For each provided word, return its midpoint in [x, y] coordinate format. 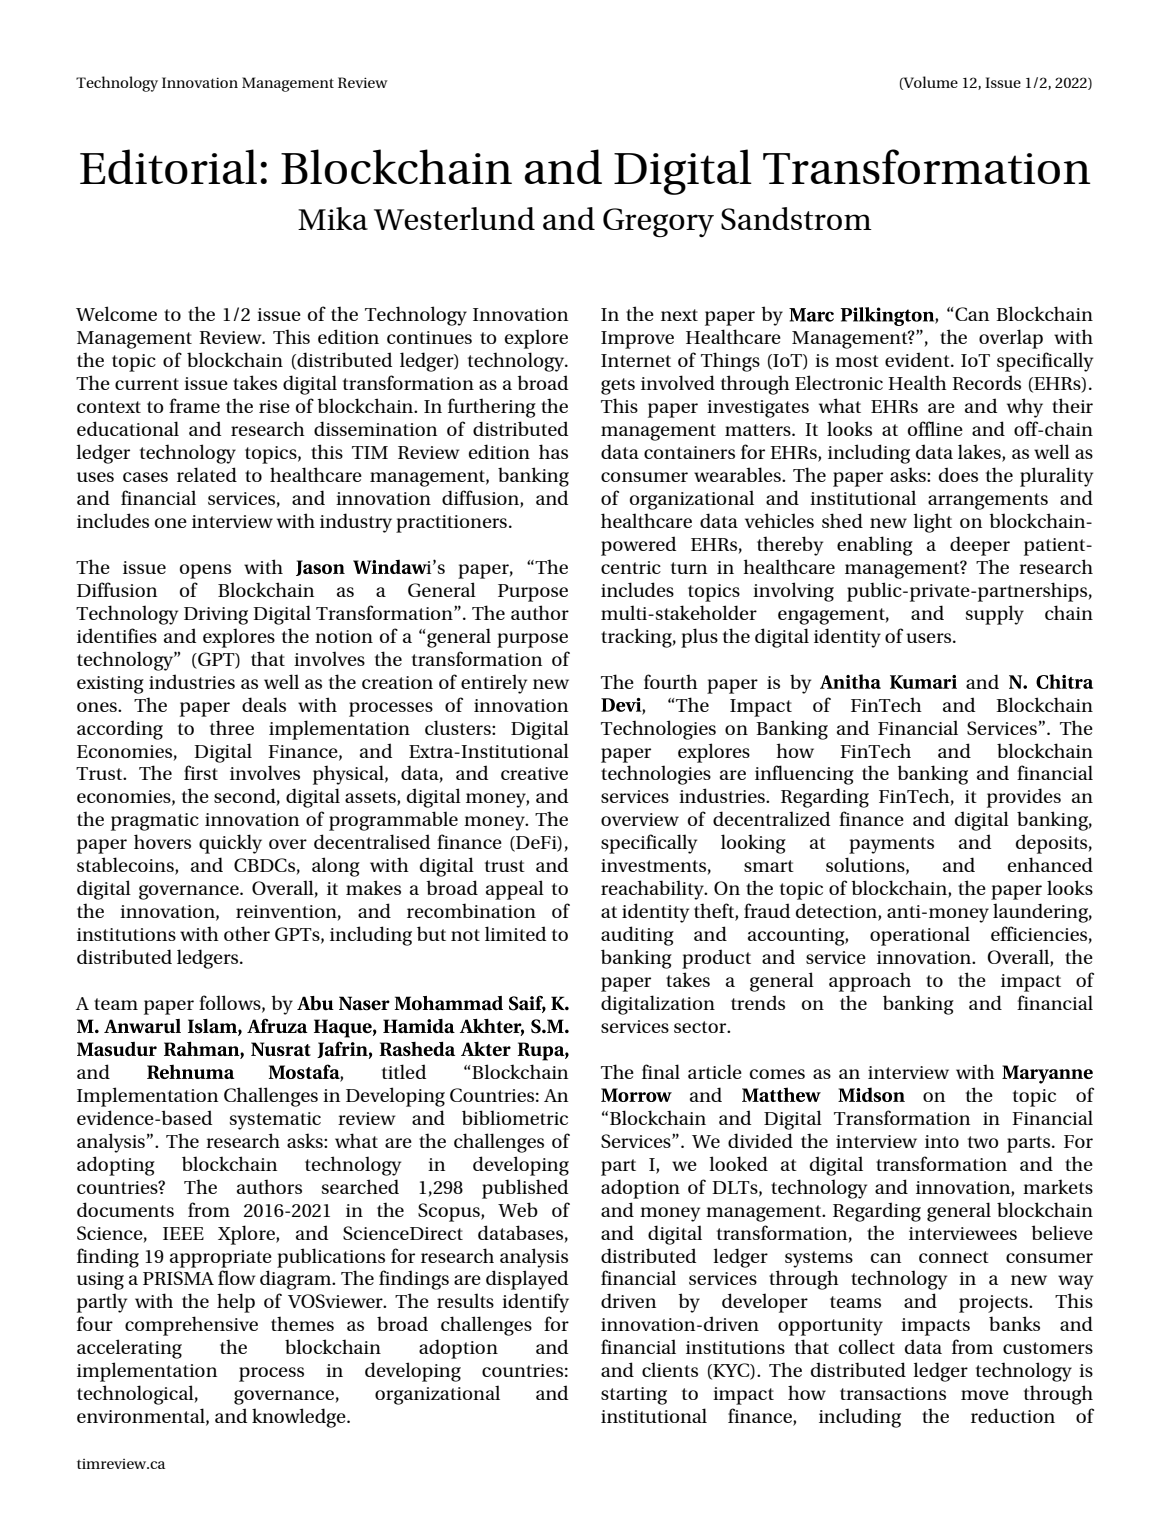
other [247, 933]
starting [634, 1396]
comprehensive [191, 1326]
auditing [637, 936]
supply [995, 615]
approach [870, 982]
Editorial [168, 166]
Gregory [658, 222]
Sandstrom [796, 218]
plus [699, 638]
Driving [216, 616]
